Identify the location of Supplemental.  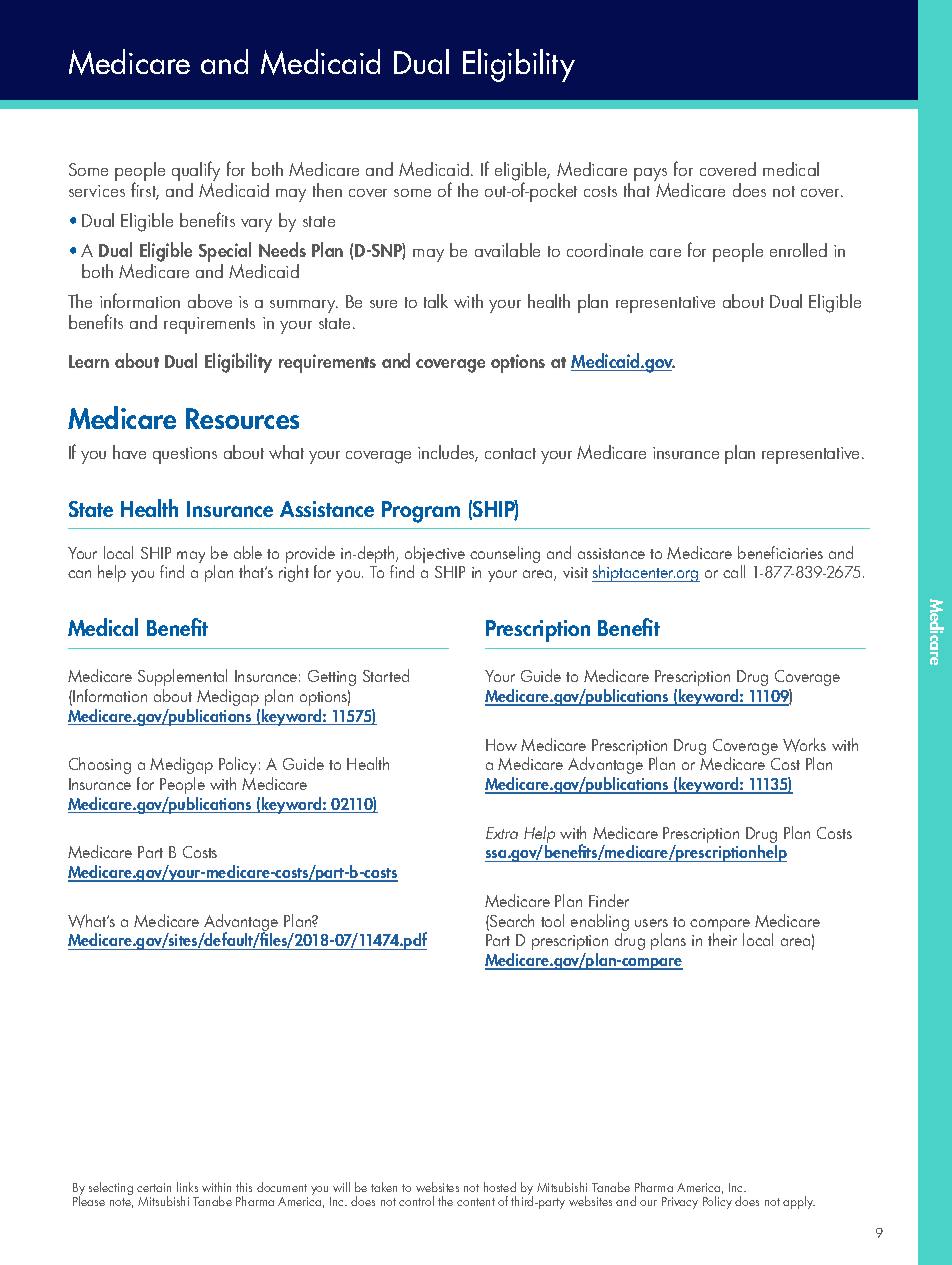
(182, 679).
